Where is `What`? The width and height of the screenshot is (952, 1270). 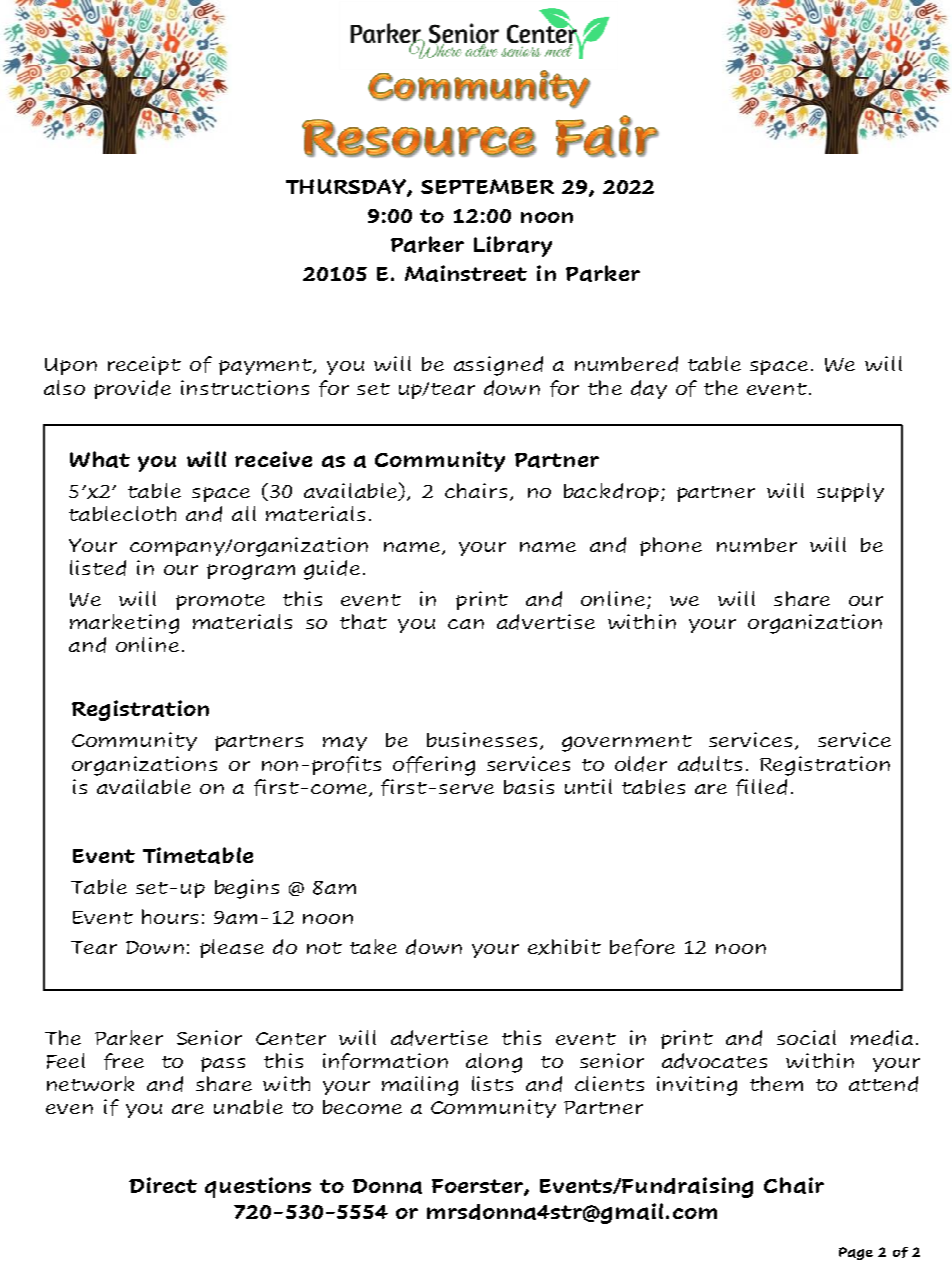 What is located at coordinates (100, 459).
